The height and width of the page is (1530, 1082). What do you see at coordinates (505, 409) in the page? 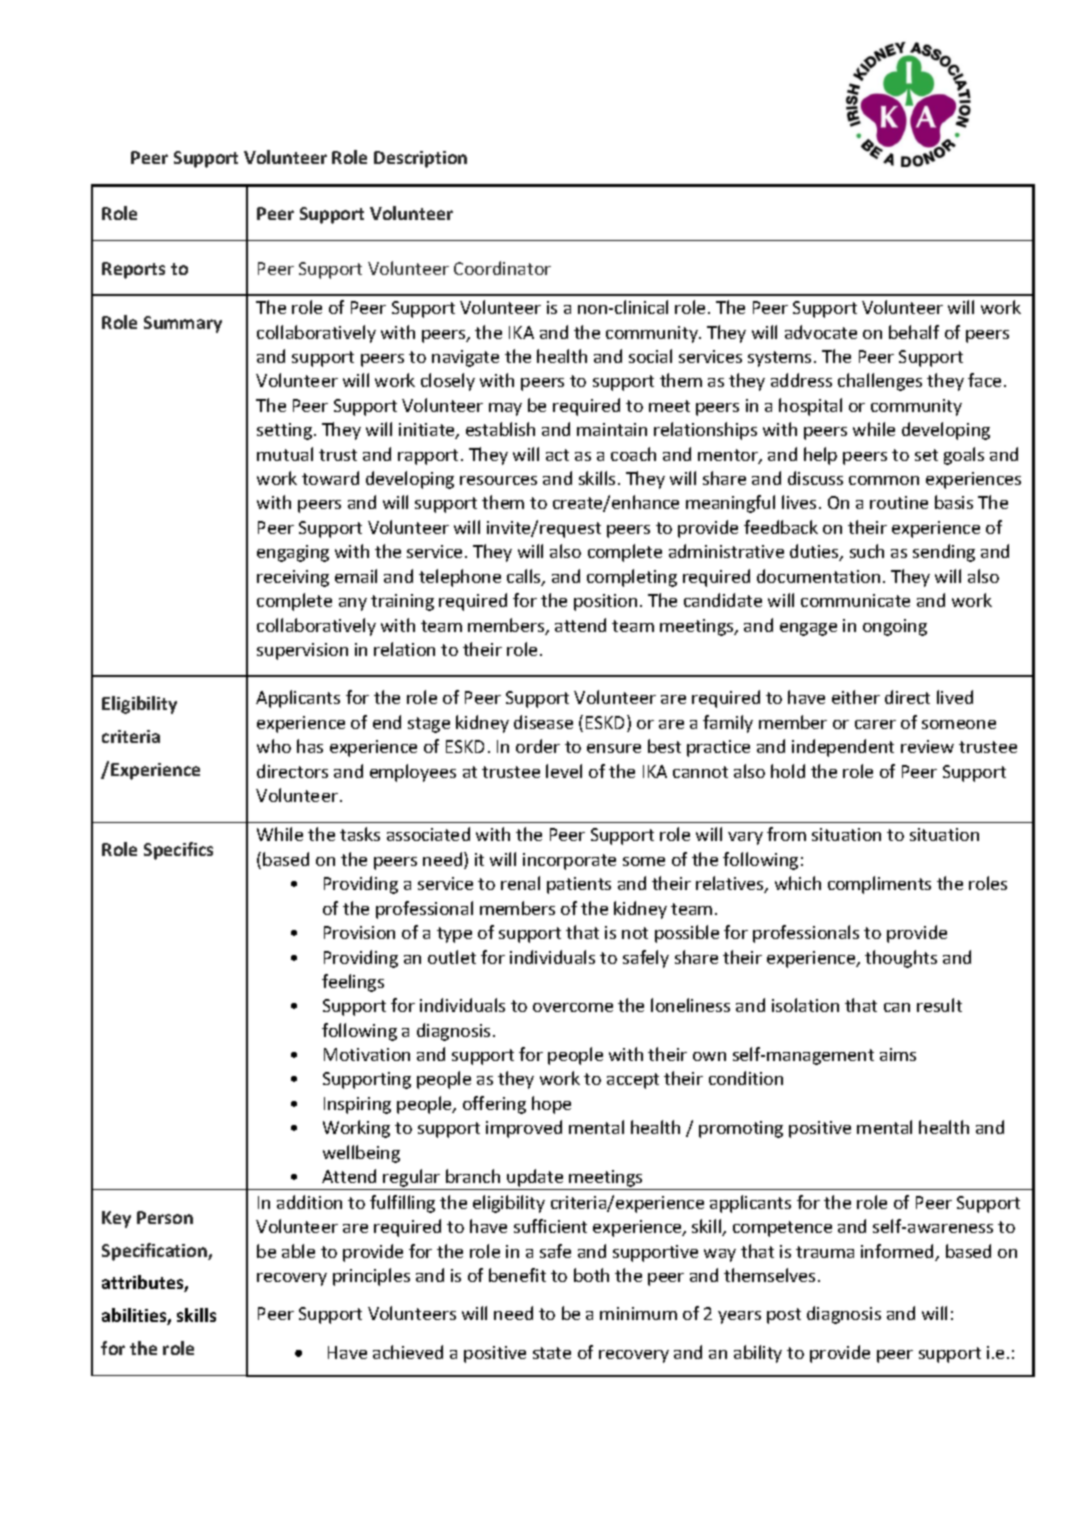
I see `may` at bounding box center [505, 409].
